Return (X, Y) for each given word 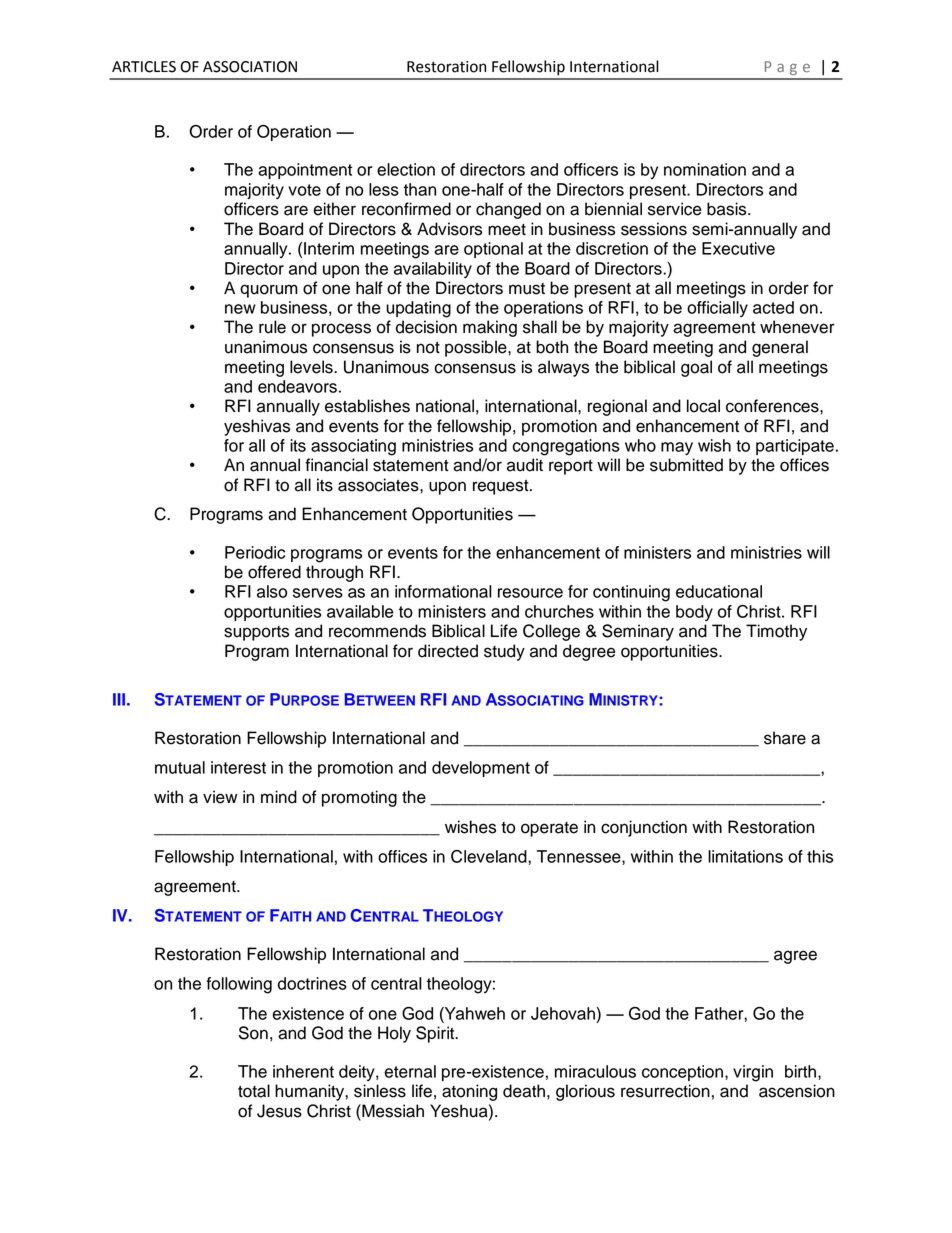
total (254, 1091)
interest (238, 767)
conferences (773, 406)
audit (525, 465)
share (785, 738)
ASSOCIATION (250, 67)
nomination (705, 169)
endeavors (297, 386)
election (406, 169)
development (481, 769)
